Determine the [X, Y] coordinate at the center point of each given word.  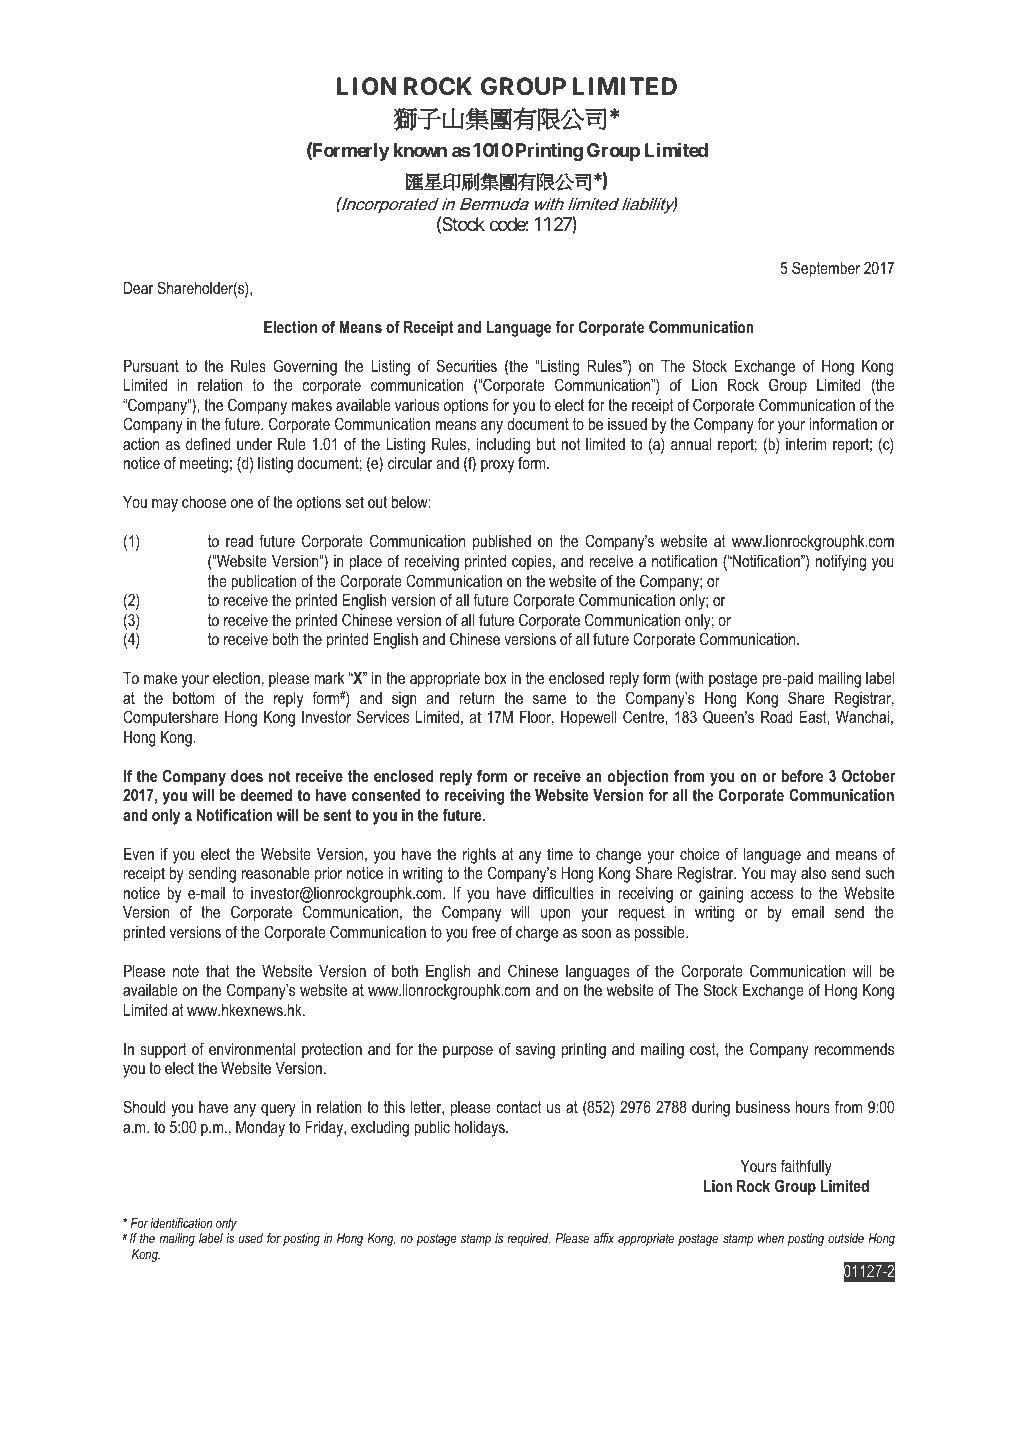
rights [479, 856]
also [813, 873]
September [826, 269]
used [251, 1238]
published [502, 543]
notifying [841, 562]
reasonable [276, 873]
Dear [138, 288]
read [239, 541]
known [420, 150]
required [528, 1239]
